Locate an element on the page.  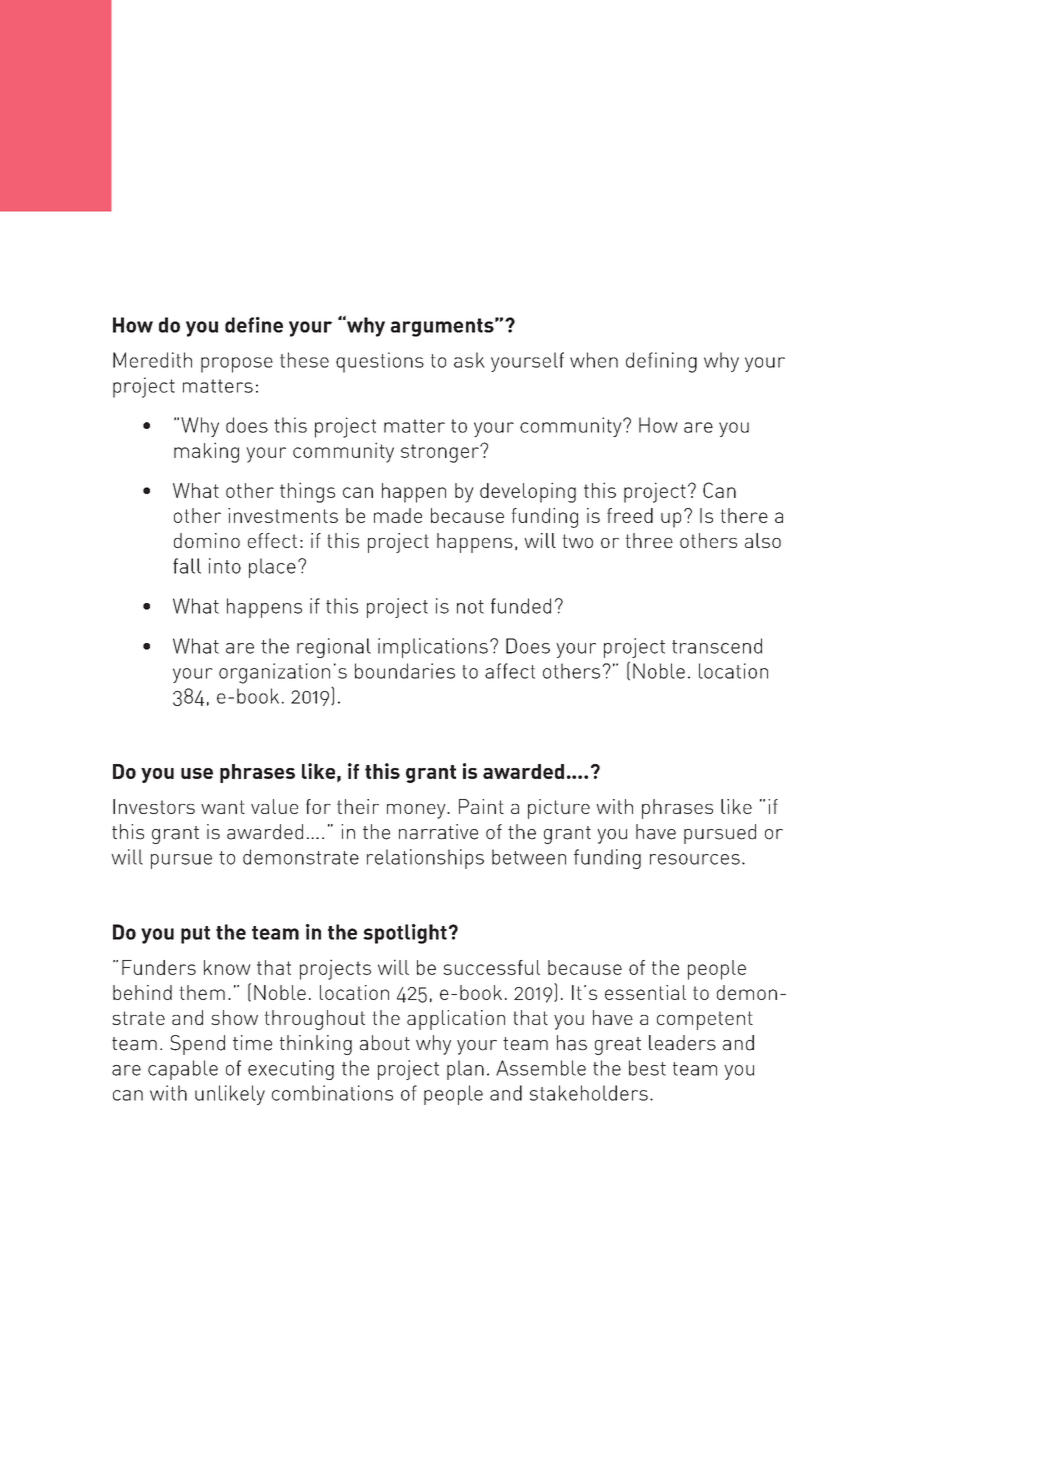
put is located at coordinates (195, 935).
